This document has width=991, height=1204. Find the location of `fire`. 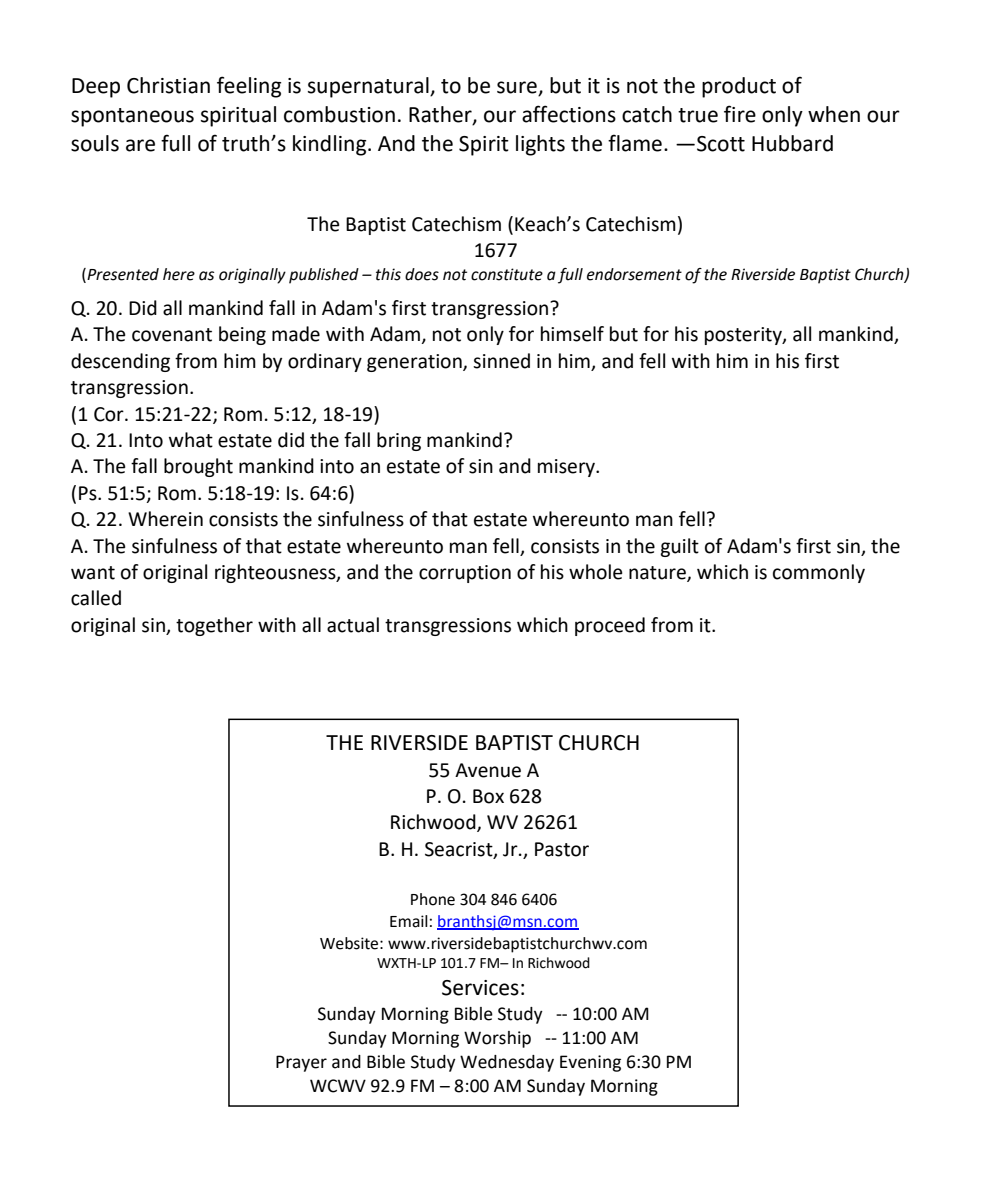

fire is located at coordinates (740, 114).
